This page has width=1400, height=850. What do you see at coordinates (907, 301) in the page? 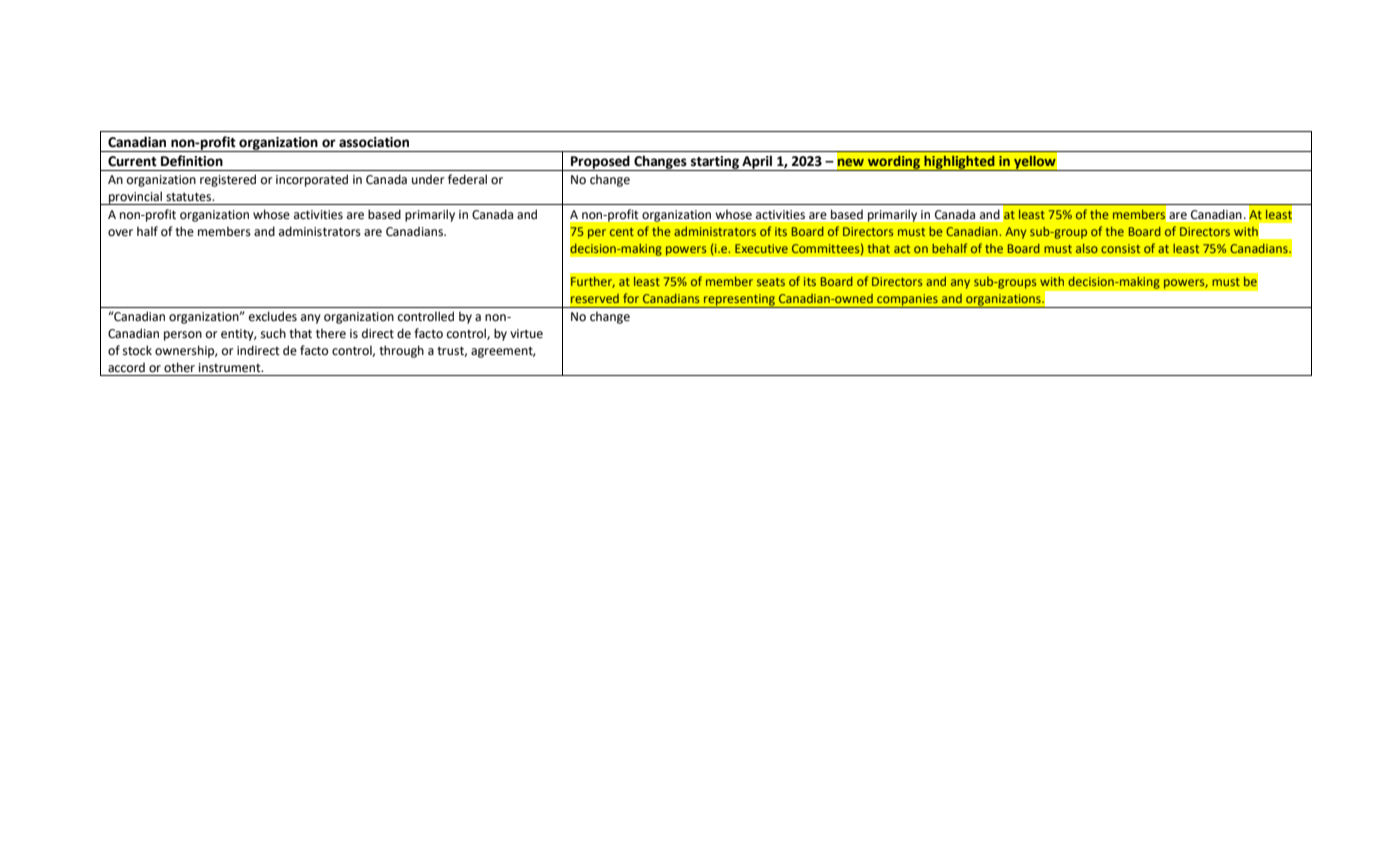
I see `companies` at bounding box center [907, 301].
